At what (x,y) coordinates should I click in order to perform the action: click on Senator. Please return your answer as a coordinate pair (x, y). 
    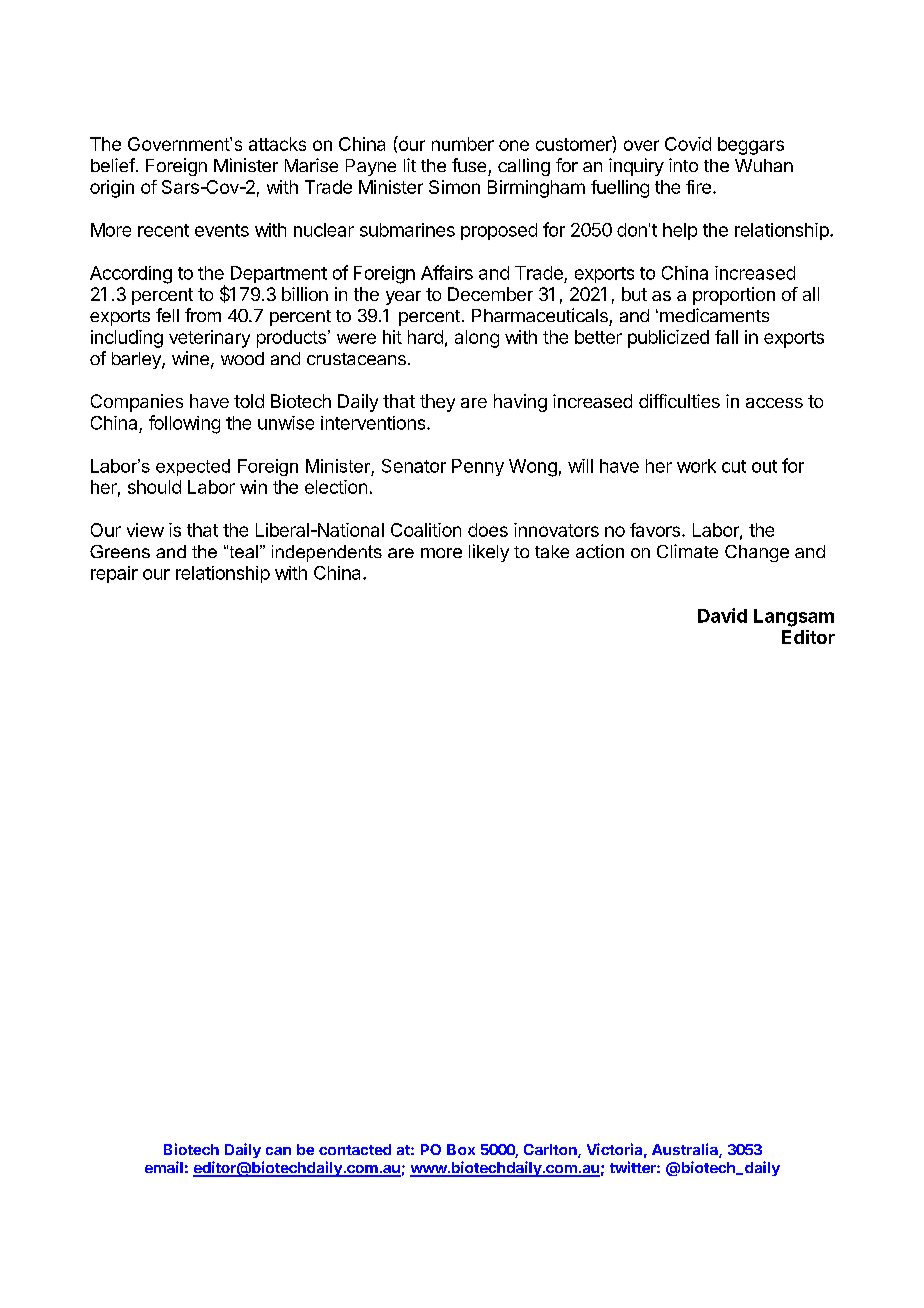
    Looking at the image, I should click on (414, 466).
